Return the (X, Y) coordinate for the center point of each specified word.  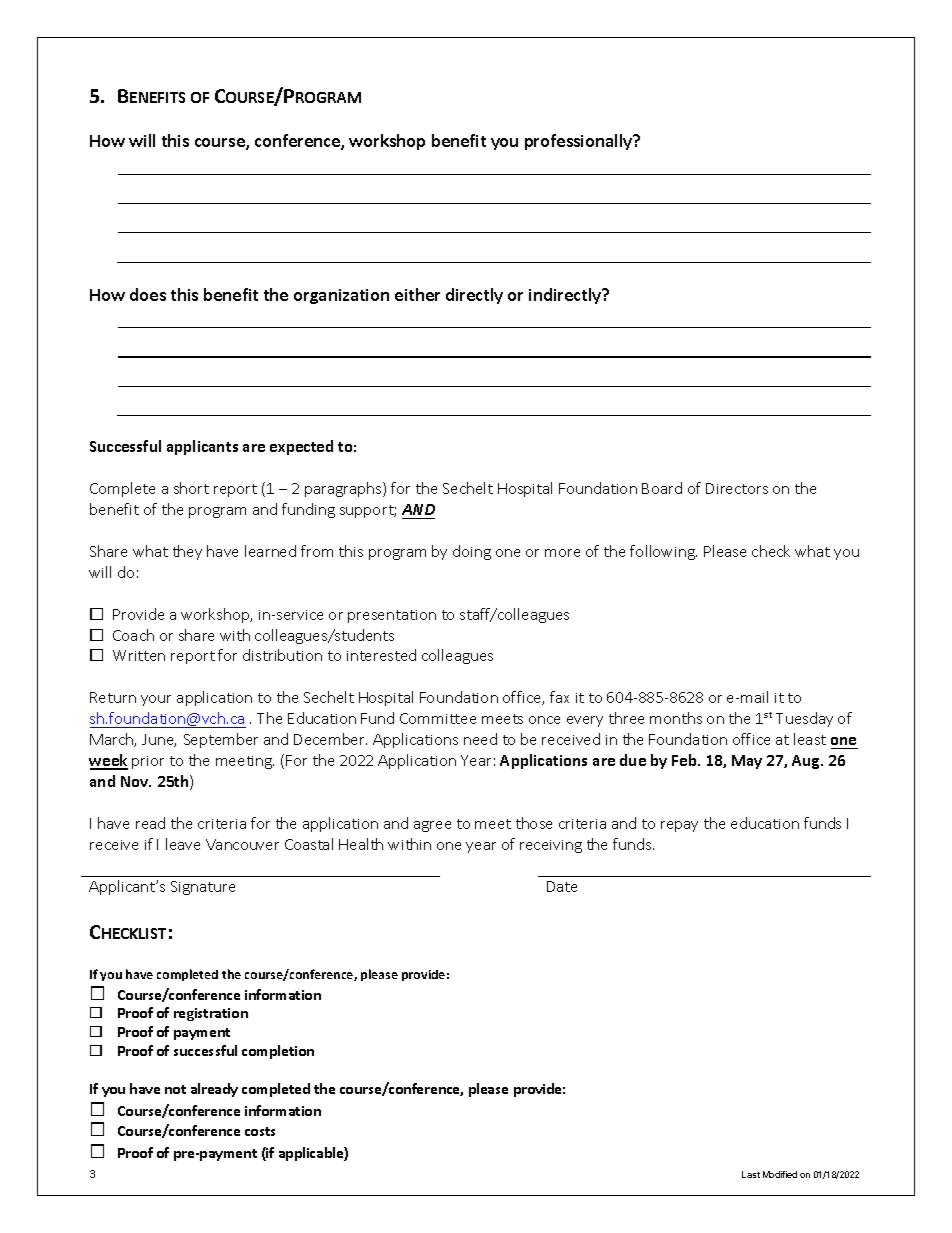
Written (139, 655)
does (148, 294)
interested (381, 655)
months (676, 718)
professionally (580, 142)
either (417, 294)
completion (278, 1052)
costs (260, 1131)
